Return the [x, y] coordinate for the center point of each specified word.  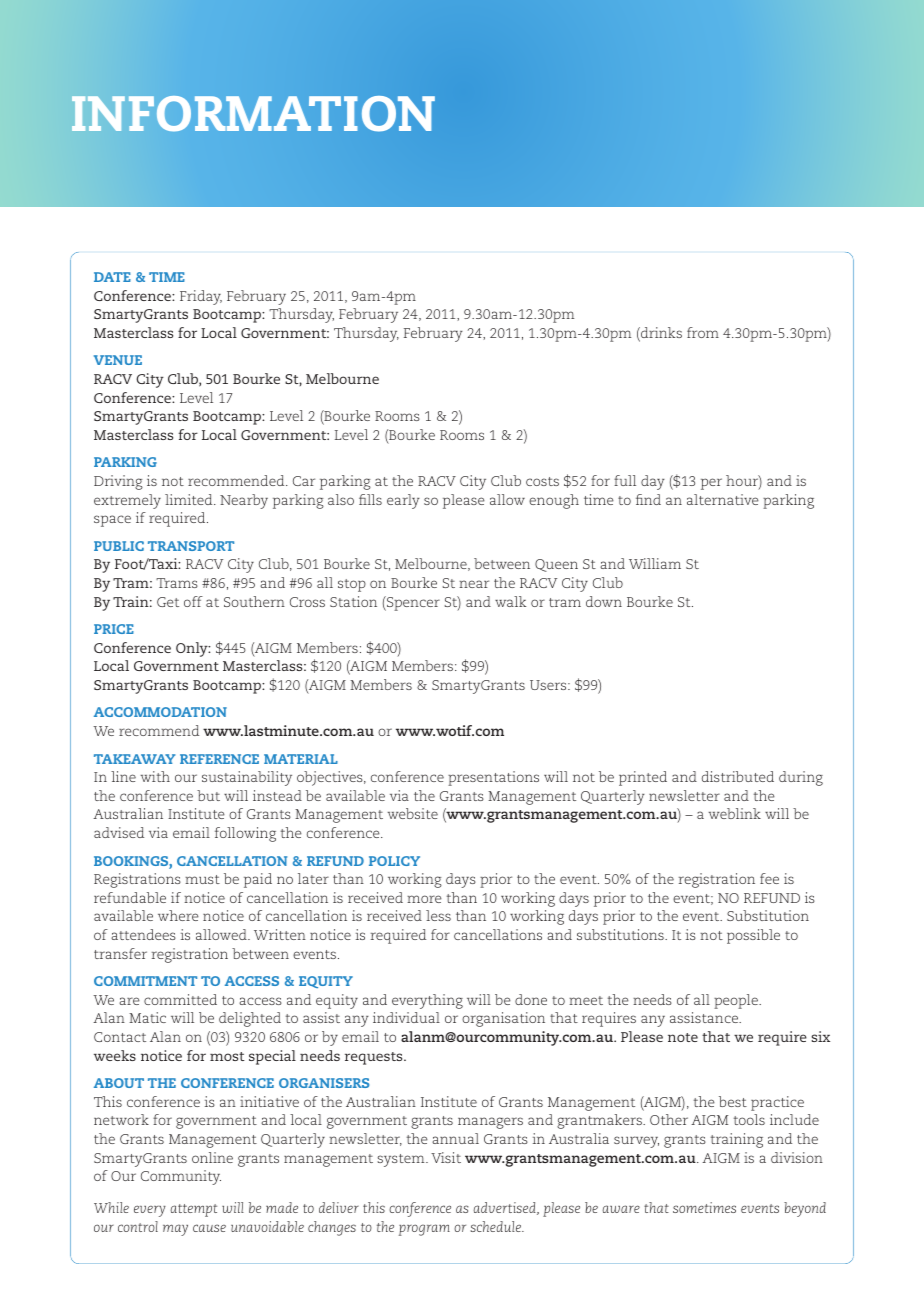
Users [549, 685]
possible [753, 936]
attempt [193, 1210]
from [703, 332]
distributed [738, 776]
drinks [660, 334]
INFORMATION [253, 114]
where [178, 915]
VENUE [118, 360]
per [711, 484]
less [438, 915]
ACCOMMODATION [160, 712]
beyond [805, 1209]
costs [542, 481]
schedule [496, 1226]
